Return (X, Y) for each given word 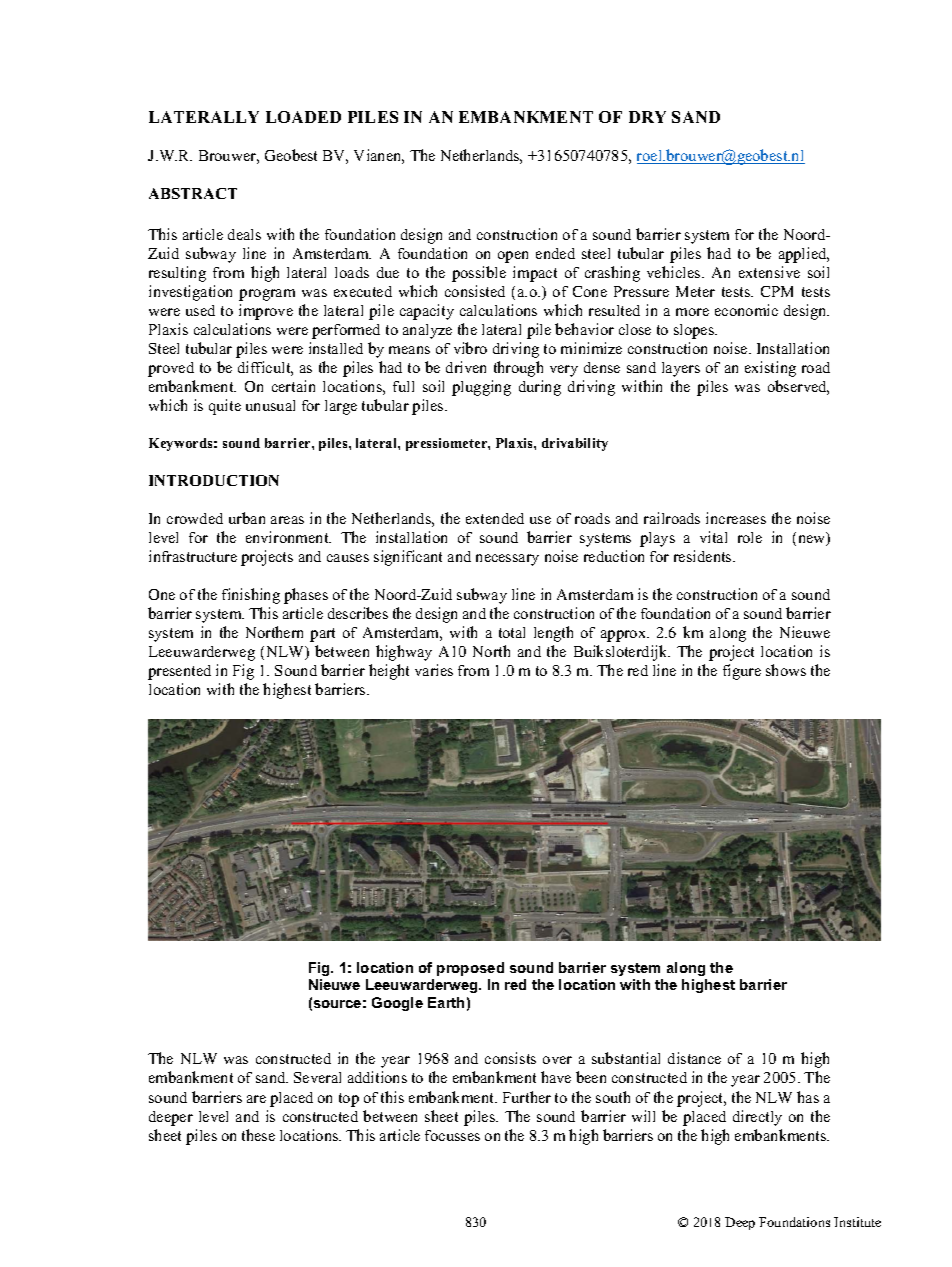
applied (804, 255)
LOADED (303, 117)
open (513, 257)
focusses (452, 1135)
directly (757, 1118)
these (258, 1135)
